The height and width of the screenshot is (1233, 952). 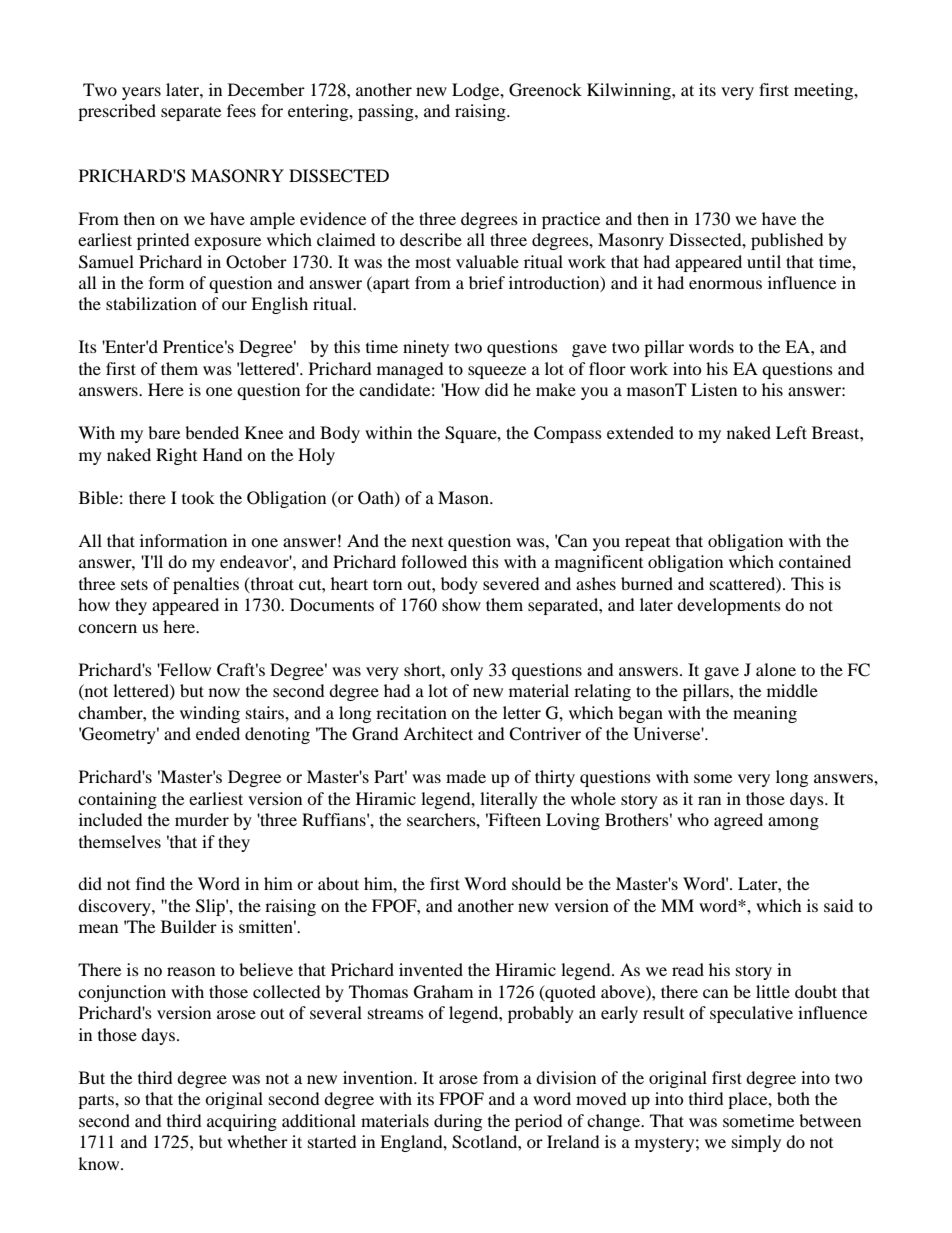 What do you see at coordinates (206, 585) in the screenshot?
I see `penalties` at bounding box center [206, 585].
